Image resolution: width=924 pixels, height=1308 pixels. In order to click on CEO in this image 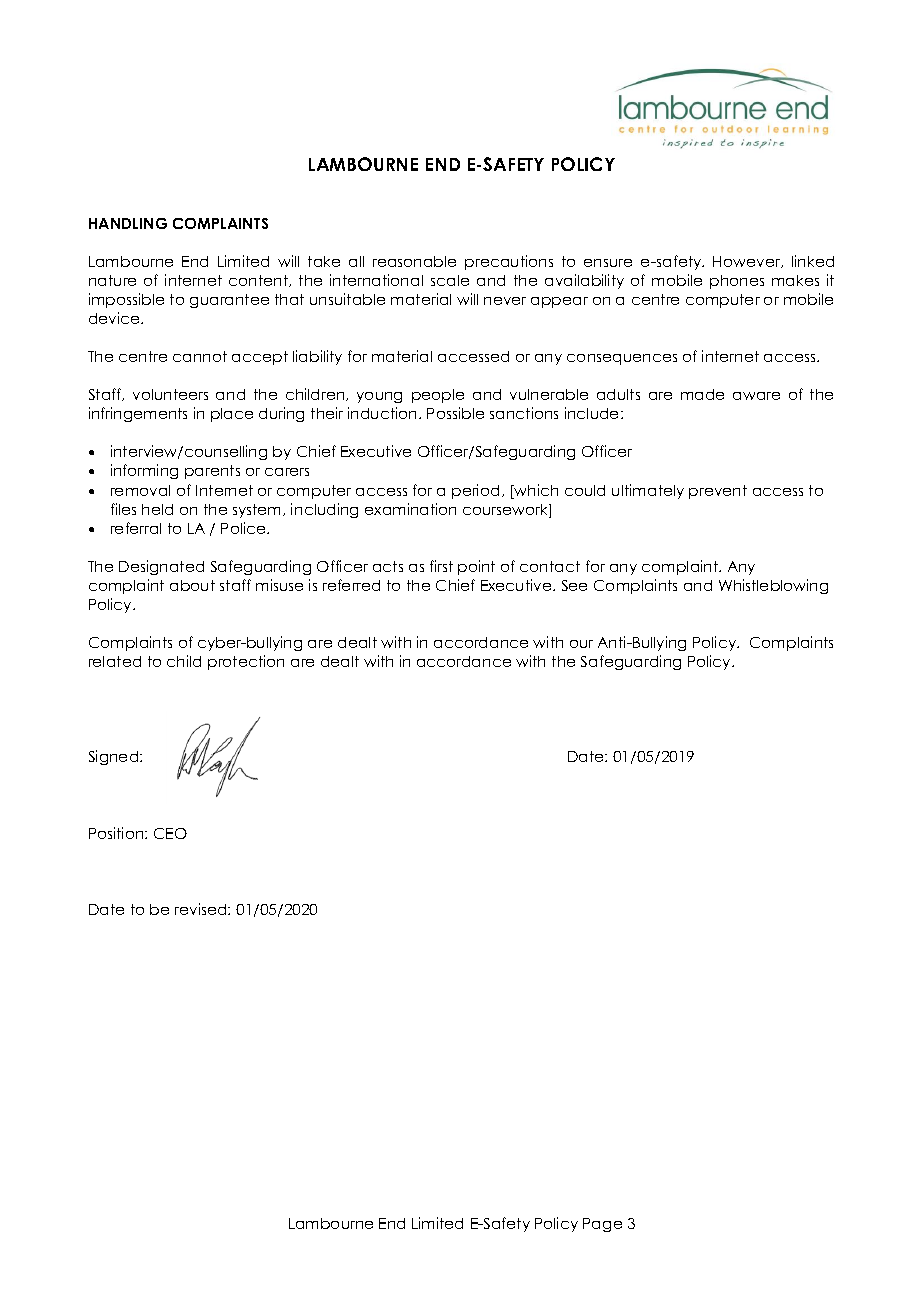, I will do `click(170, 833)`.
